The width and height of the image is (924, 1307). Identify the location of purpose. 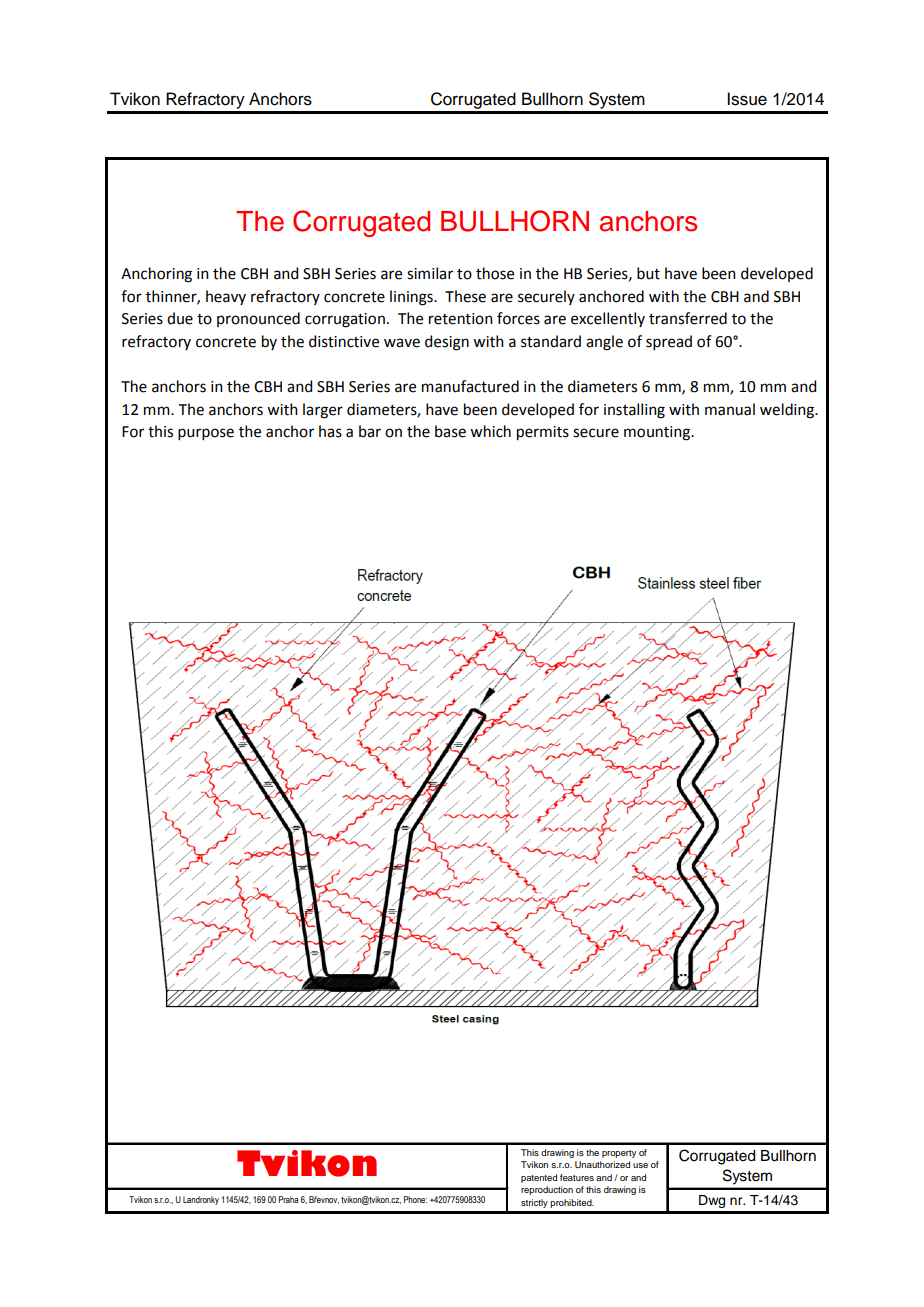
(206, 434).
